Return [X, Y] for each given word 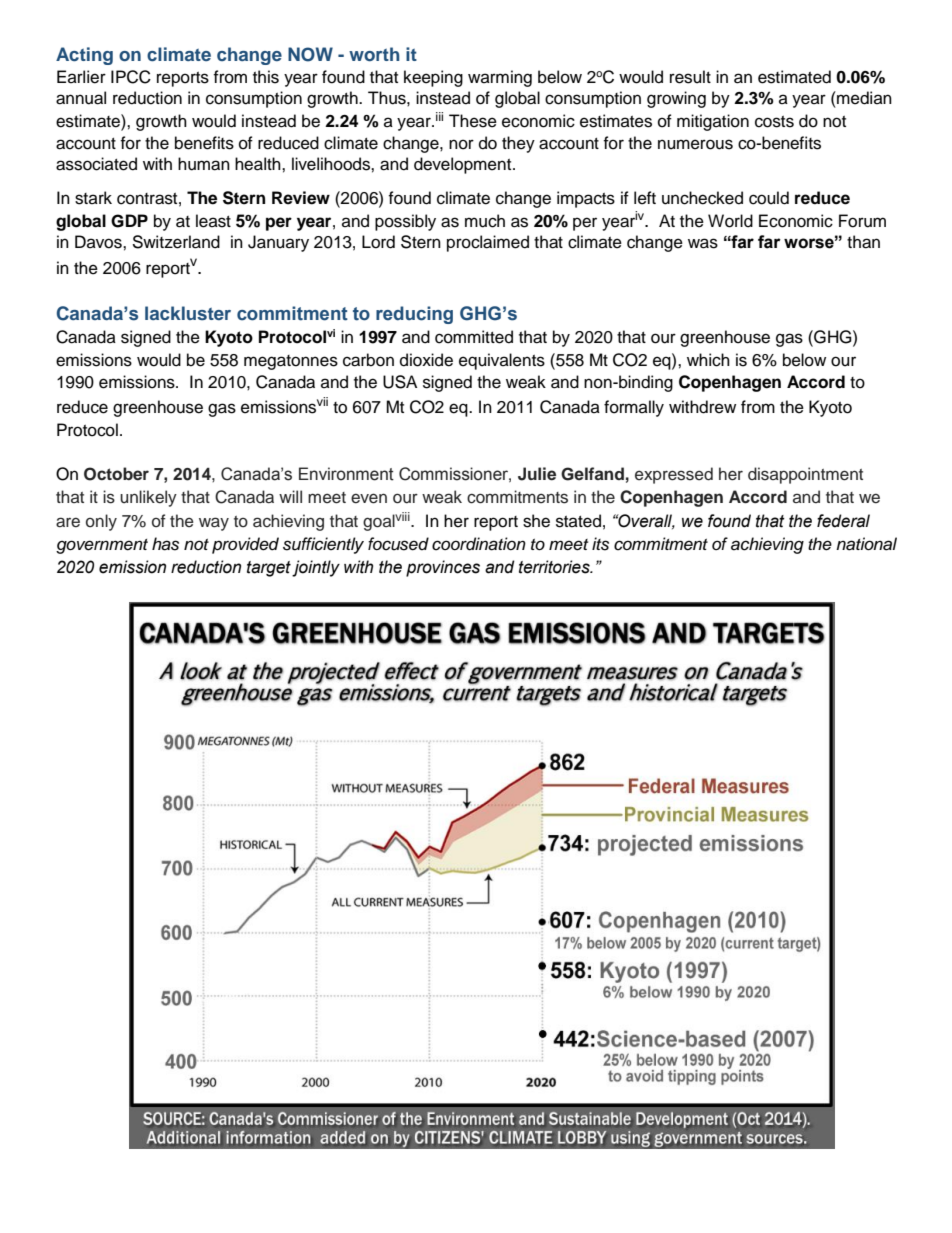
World [730, 221]
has [165, 544]
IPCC [131, 77]
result [690, 77]
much [485, 221]
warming [500, 78]
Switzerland [176, 242]
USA [400, 382]
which [708, 360]
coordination [479, 544]
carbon [368, 360]
